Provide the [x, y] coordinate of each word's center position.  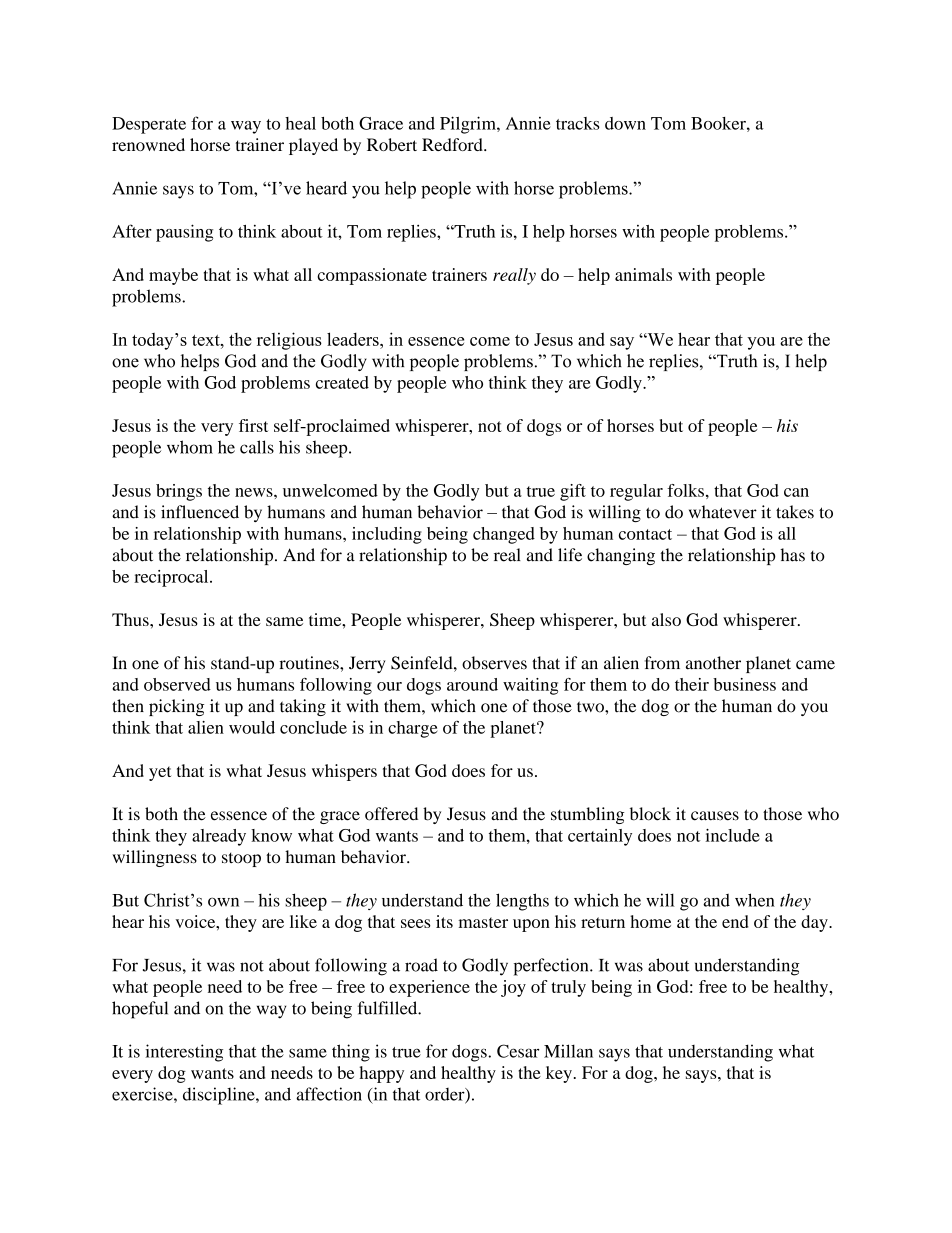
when [755, 900]
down [625, 123]
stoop [241, 859]
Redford [453, 144]
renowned [148, 144]
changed [504, 535]
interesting [184, 1053]
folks [685, 490]
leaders [354, 339]
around [472, 684]
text [207, 340]
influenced [200, 512]
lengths [522, 902]
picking [176, 707]
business [744, 684]
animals [643, 274]
